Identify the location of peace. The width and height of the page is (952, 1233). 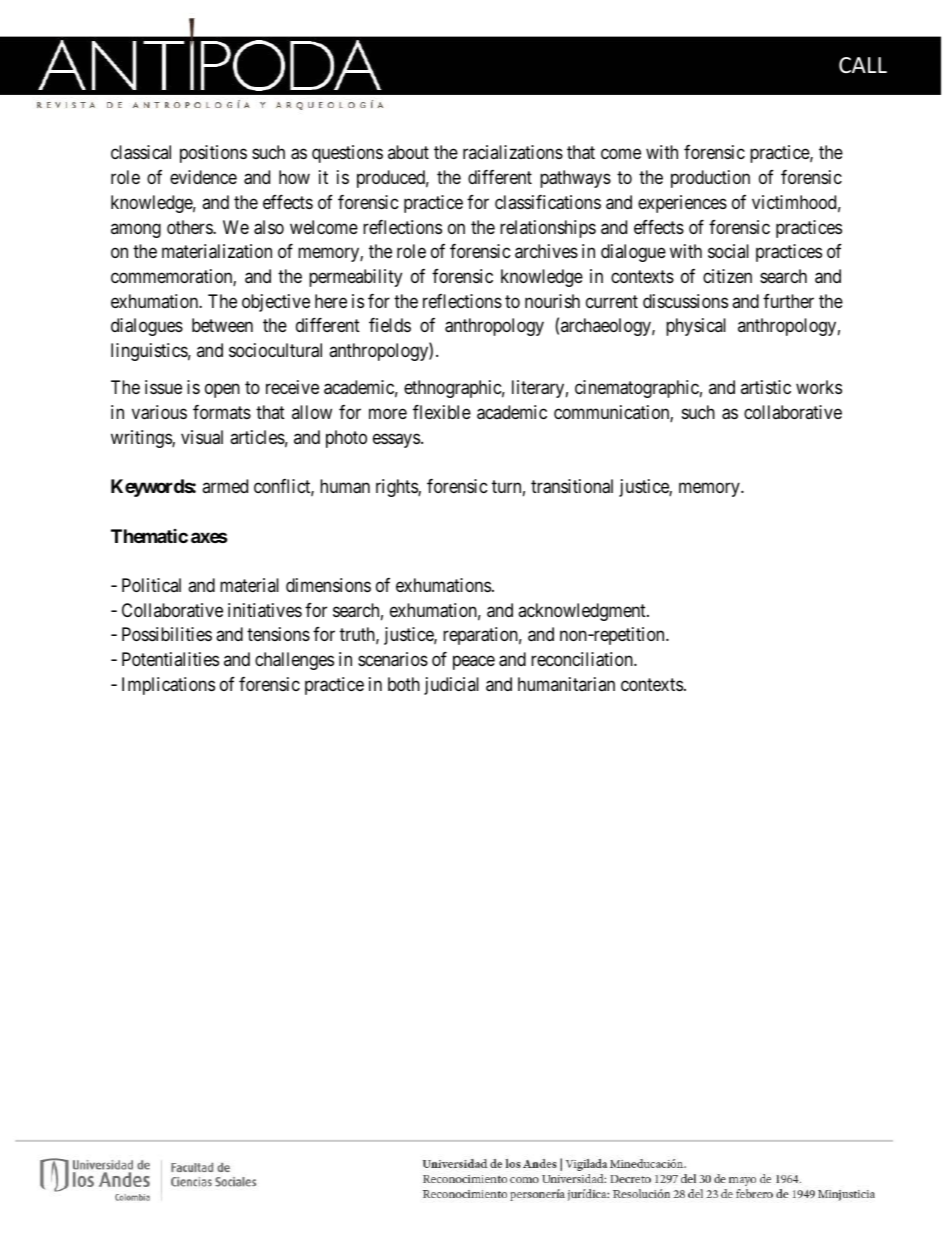
(474, 662).
